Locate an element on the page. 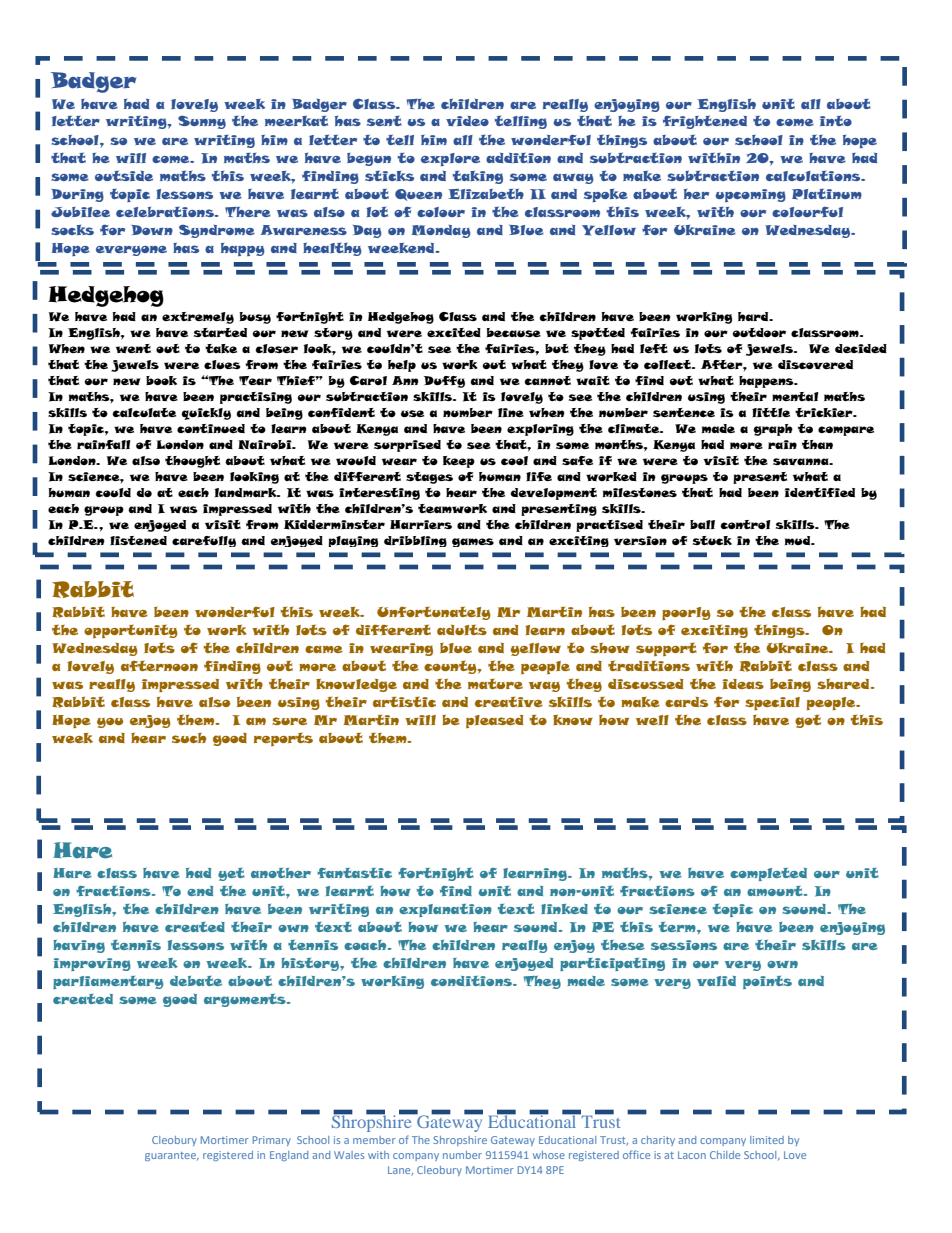 The width and height of the document is (952, 1233). listened is located at coordinates (138, 540).
